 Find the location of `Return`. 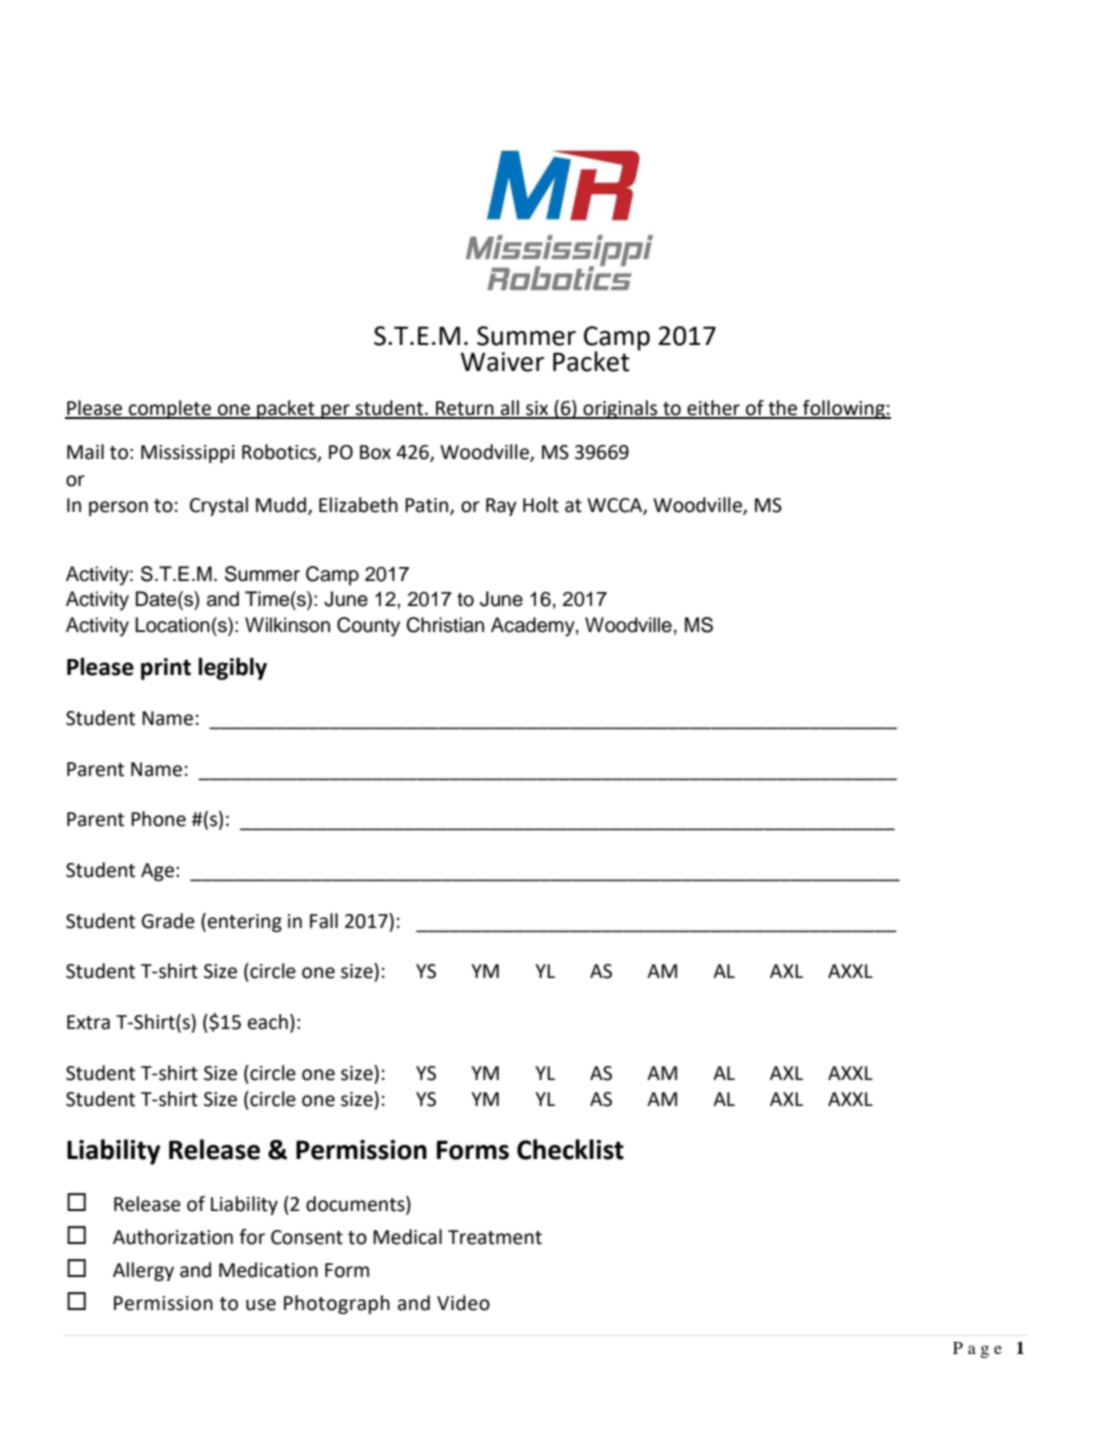

Return is located at coordinates (465, 409).
